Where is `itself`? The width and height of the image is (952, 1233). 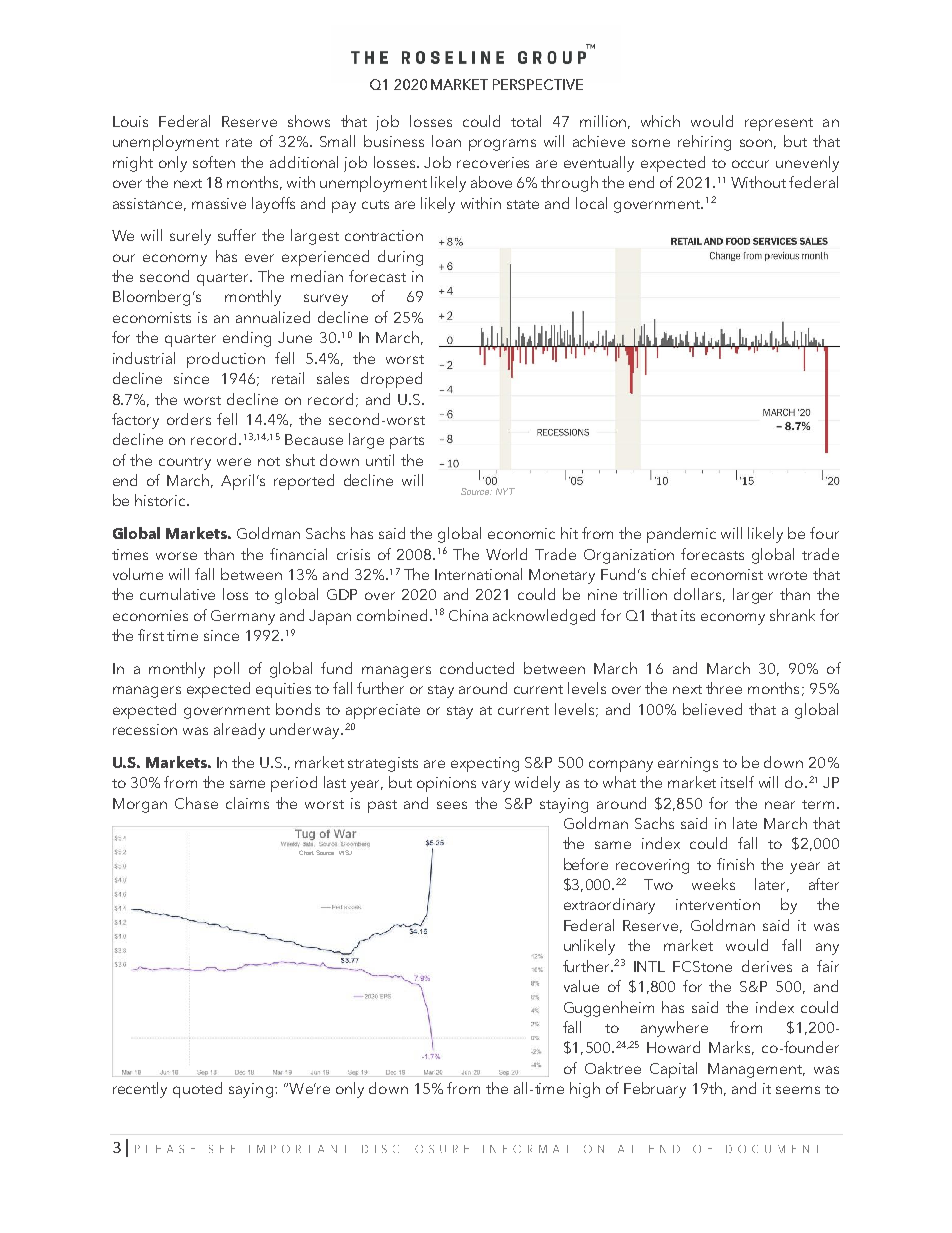 itself is located at coordinates (737, 782).
